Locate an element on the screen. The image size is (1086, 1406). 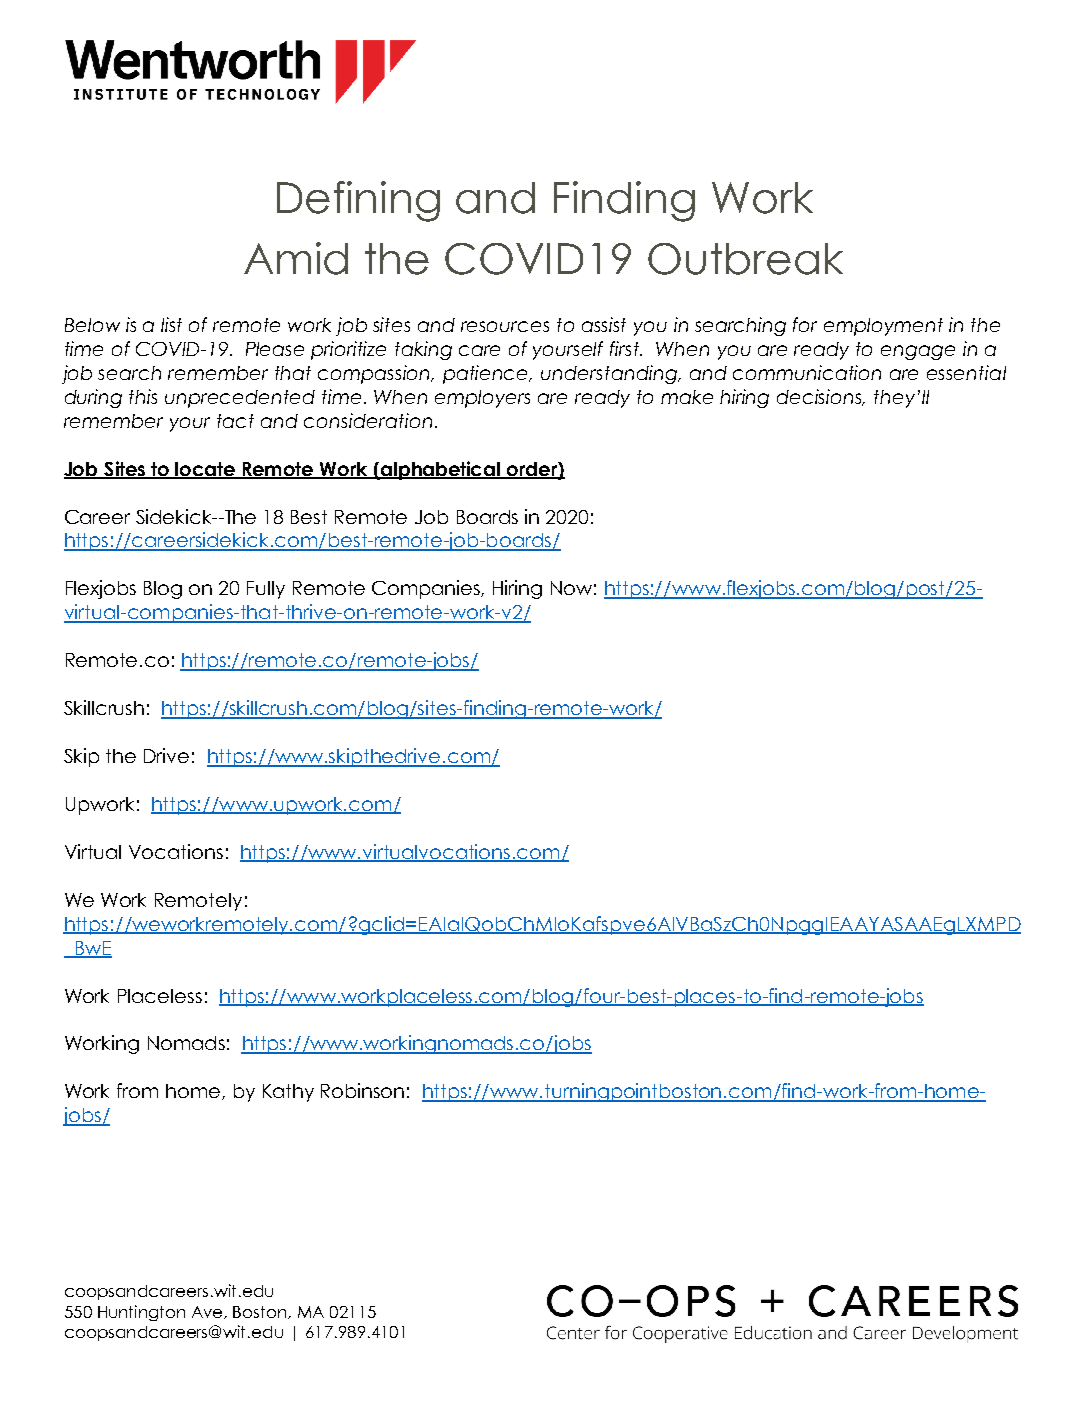
locate is located at coordinates (206, 470).
